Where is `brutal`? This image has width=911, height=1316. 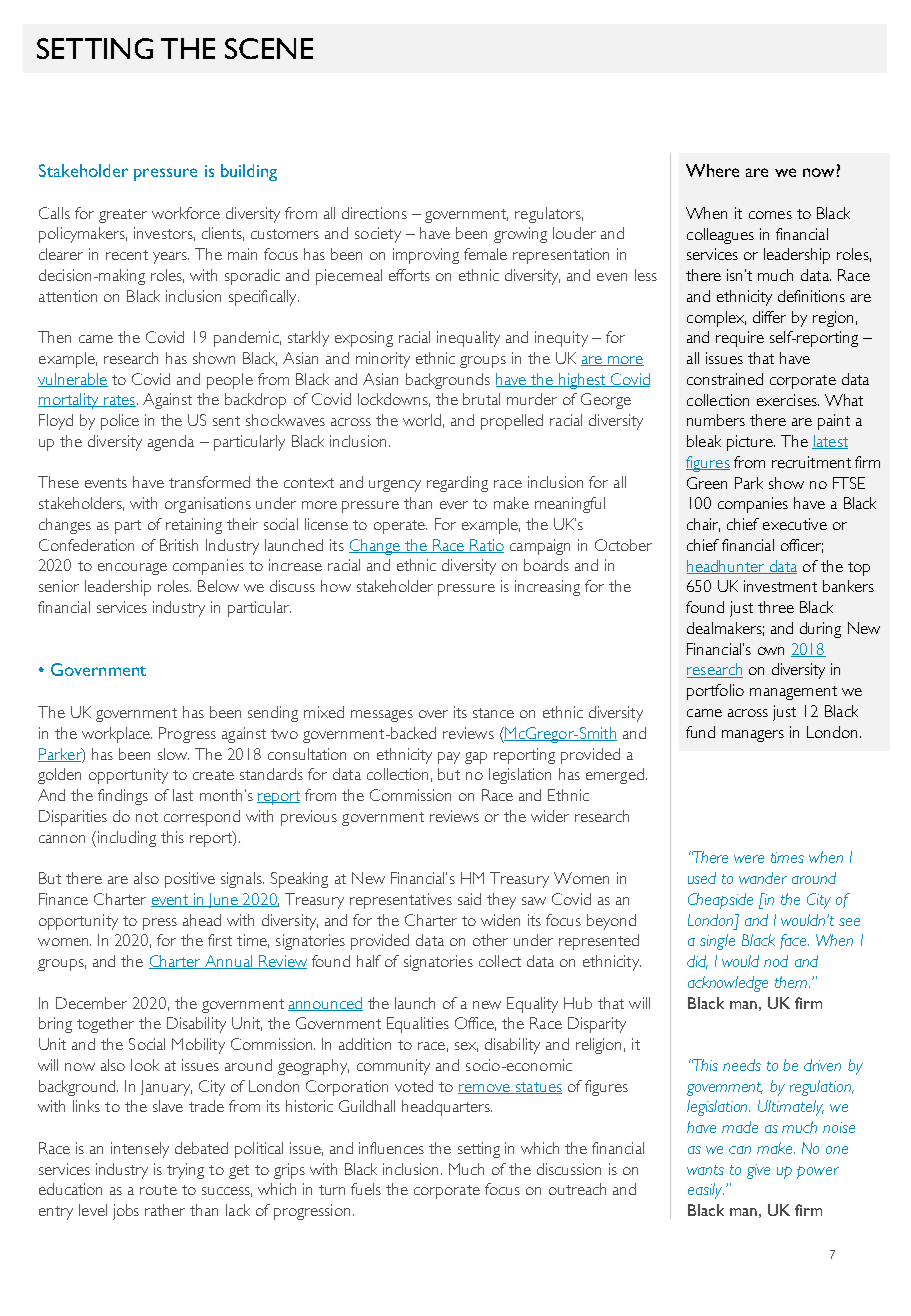 brutal is located at coordinates (481, 399).
